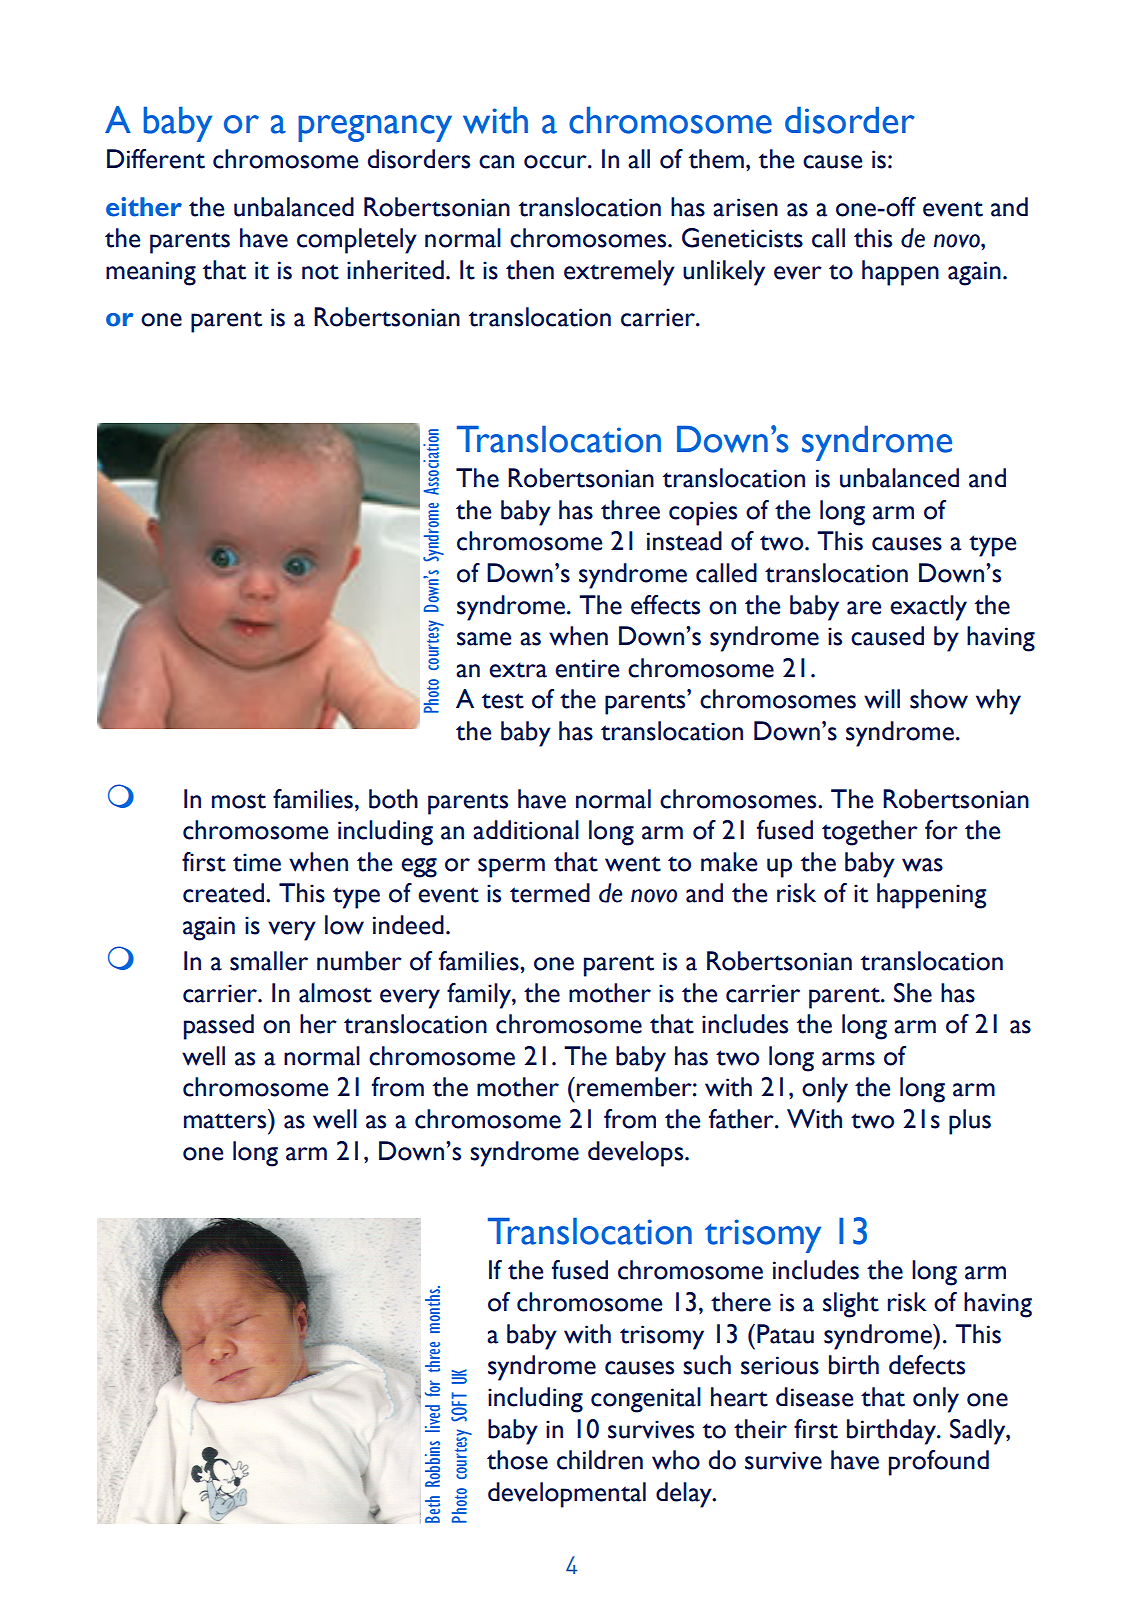 Image resolution: width=1144 pixels, height=1620 pixels. Describe the element at coordinates (219, 1027) in the page. I see `passed` at that location.
